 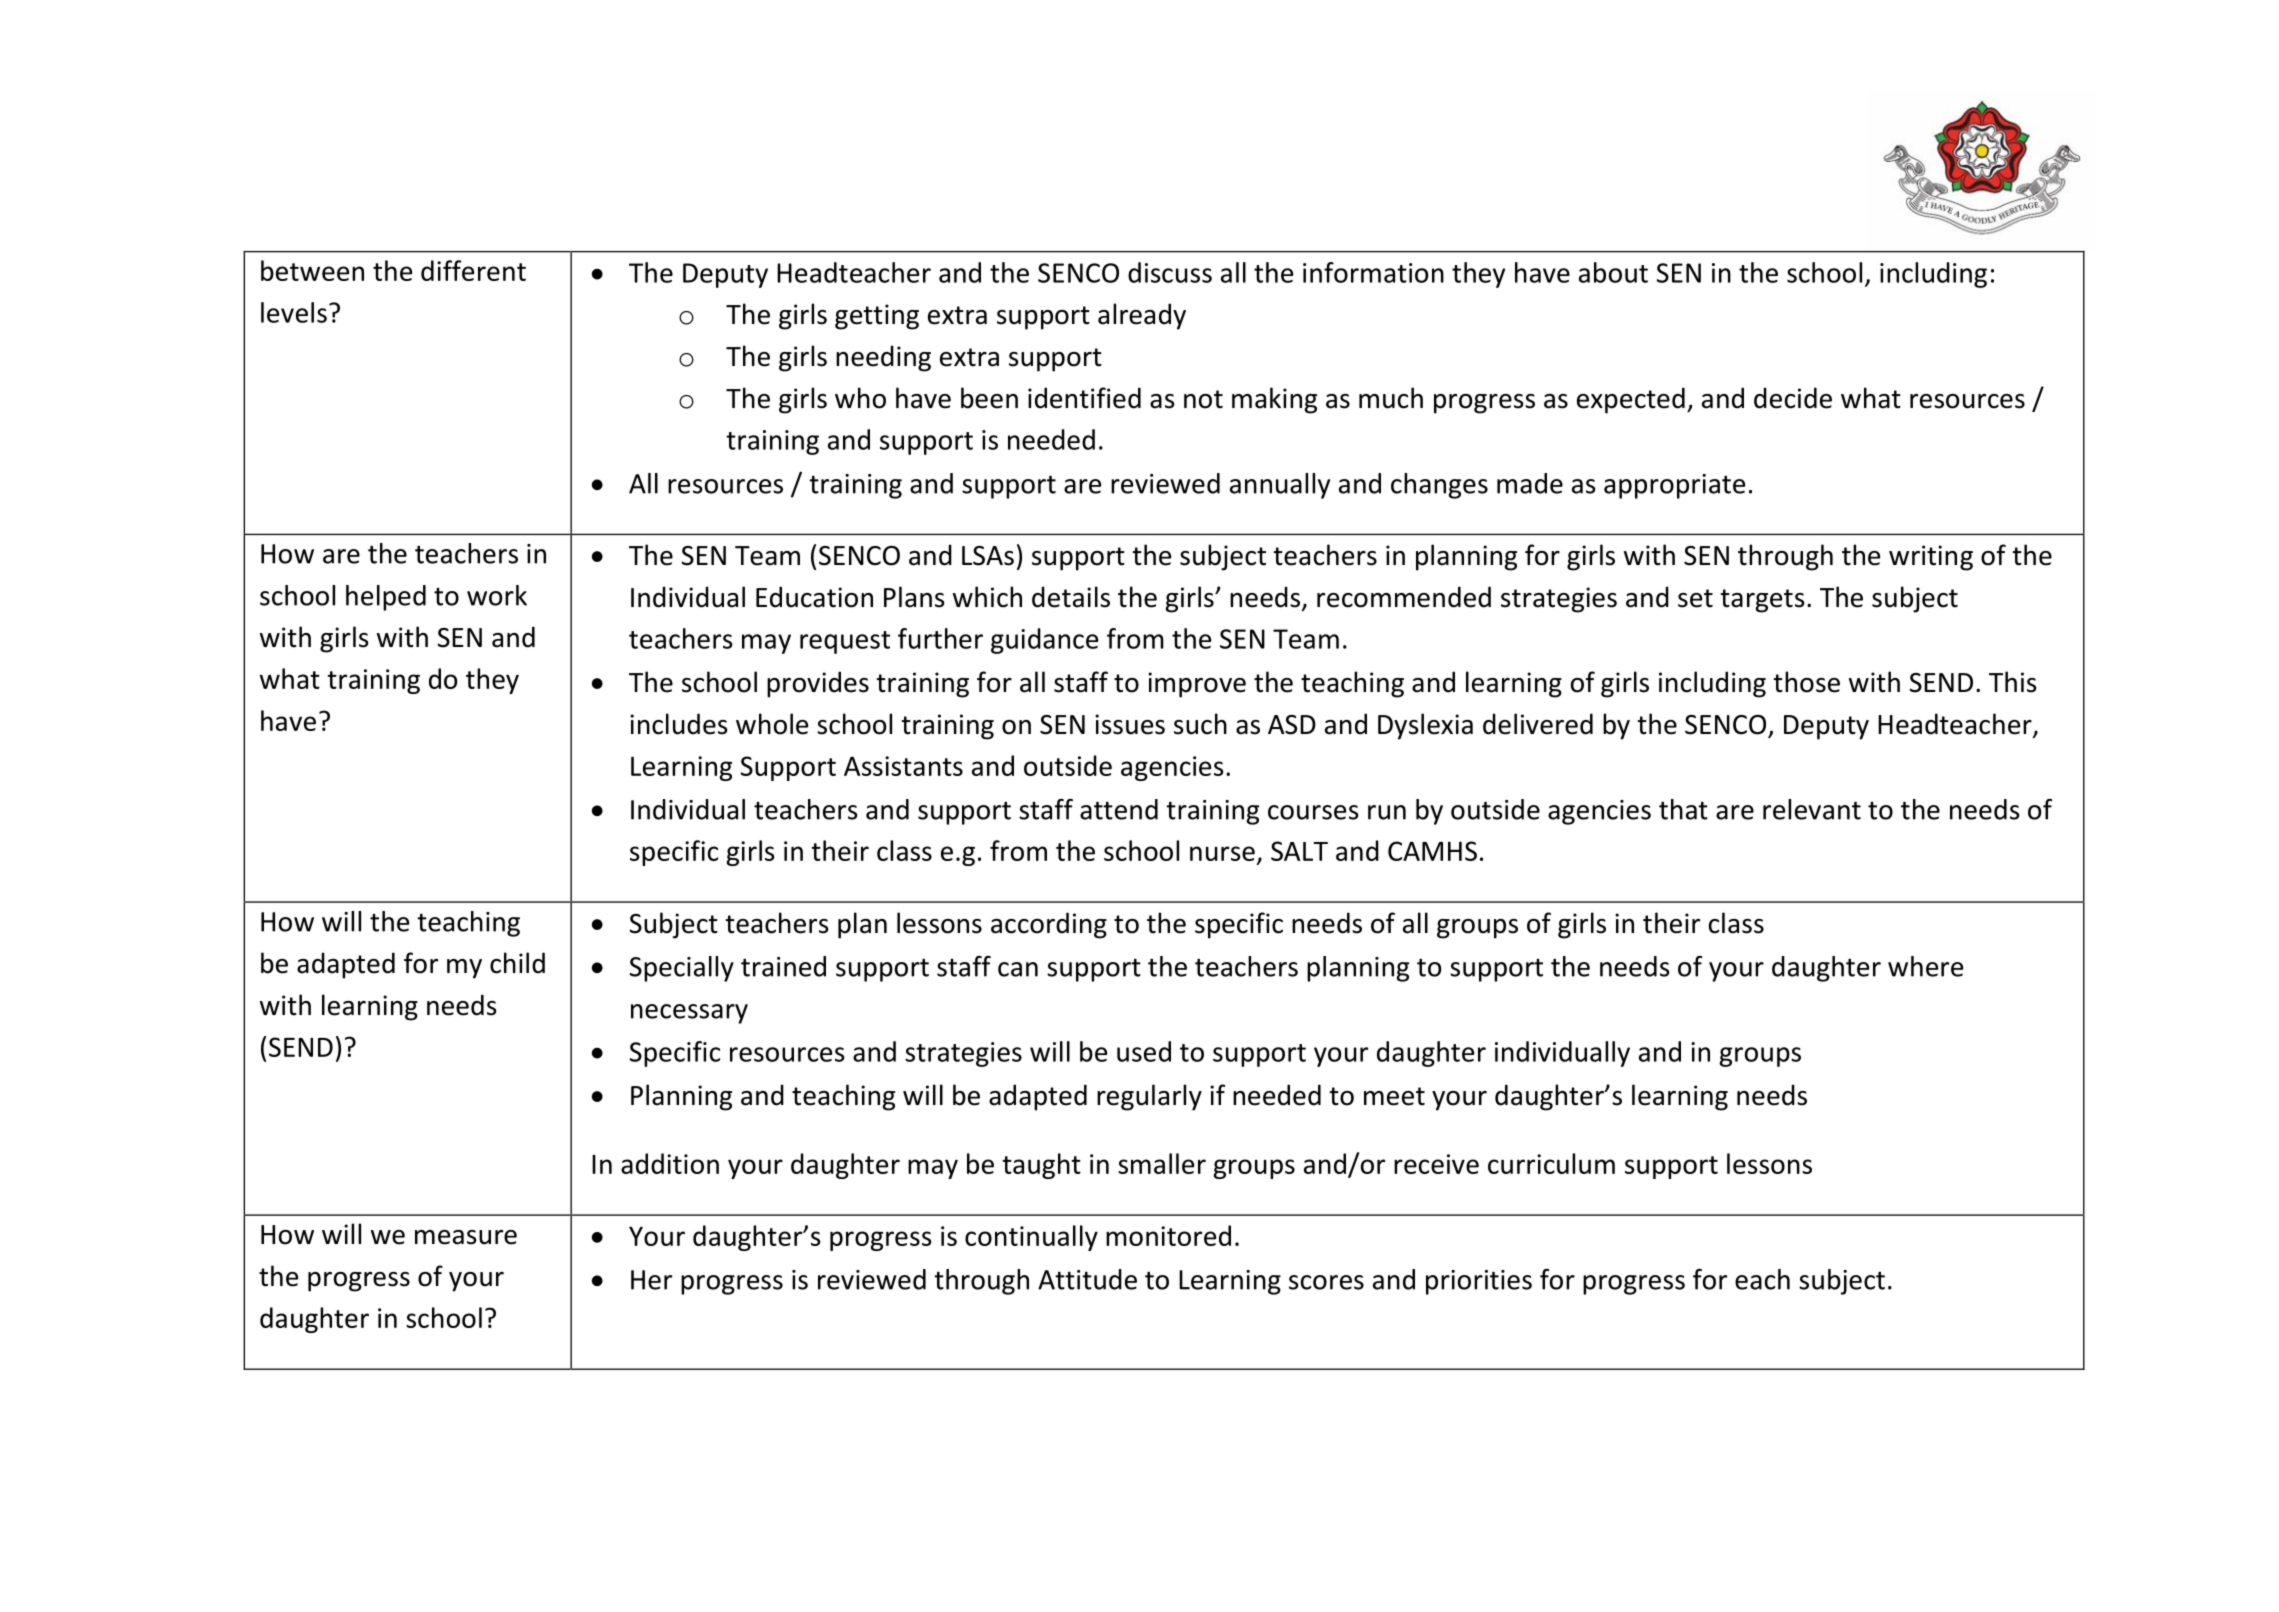 What do you see at coordinates (1762, 601) in the page?
I see `targets` at bounding box center [1762, 601].
